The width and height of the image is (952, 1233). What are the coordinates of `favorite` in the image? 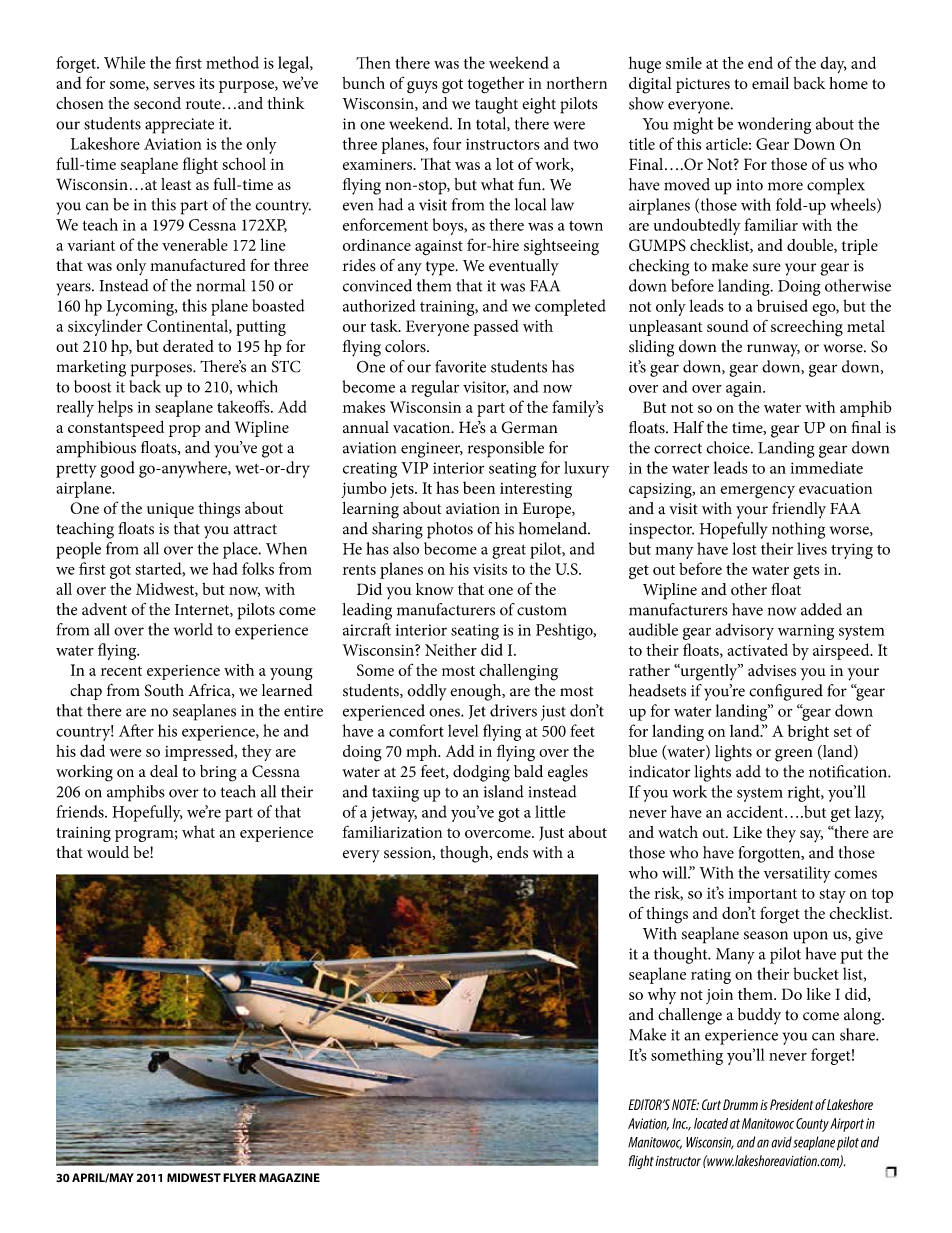 It's located at (460, 366).
